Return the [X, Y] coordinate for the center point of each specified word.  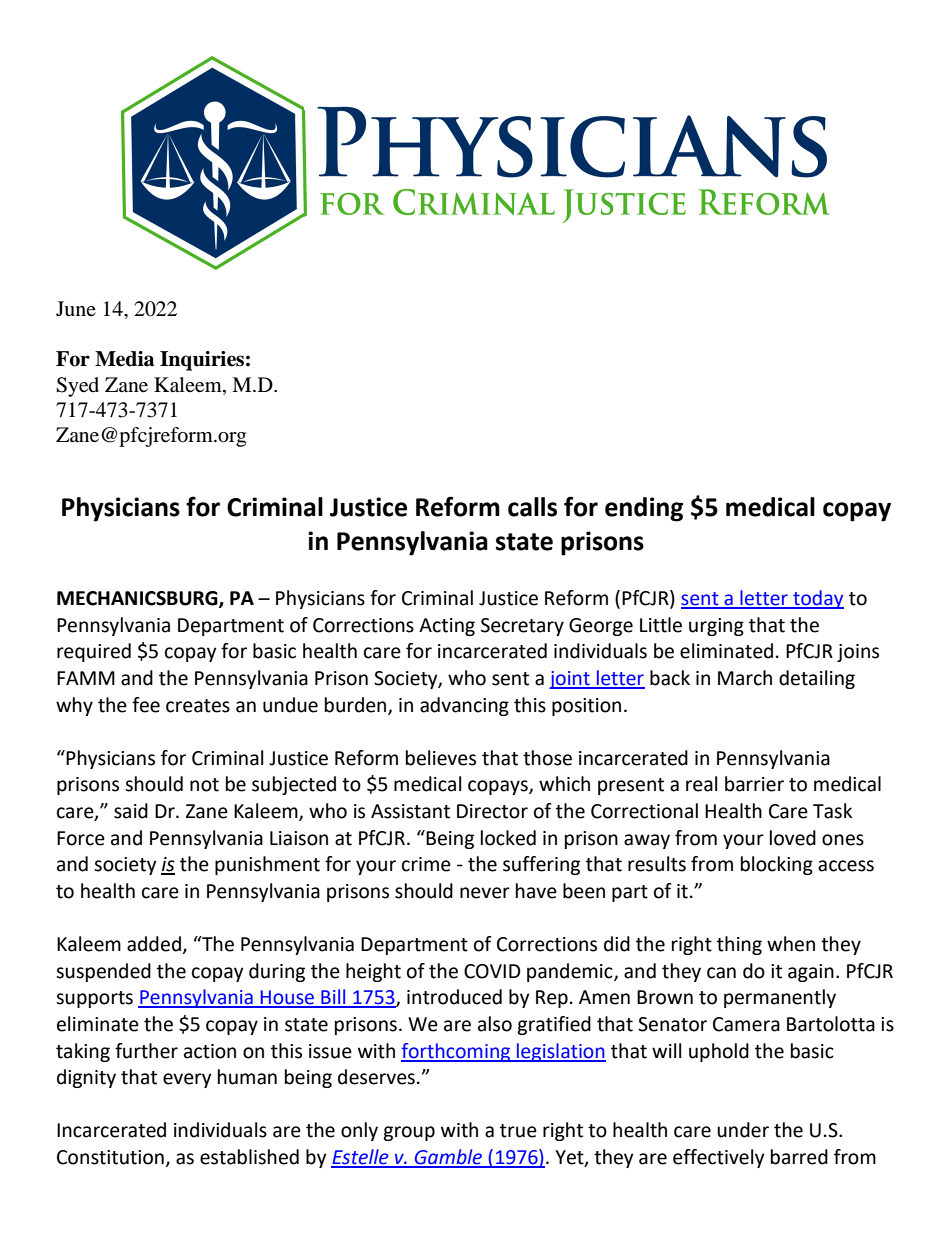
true [518, 1131]
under [743, 1130]
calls [532, 507]
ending [644, 509]
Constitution [110, 1157]
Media [124, 359]
